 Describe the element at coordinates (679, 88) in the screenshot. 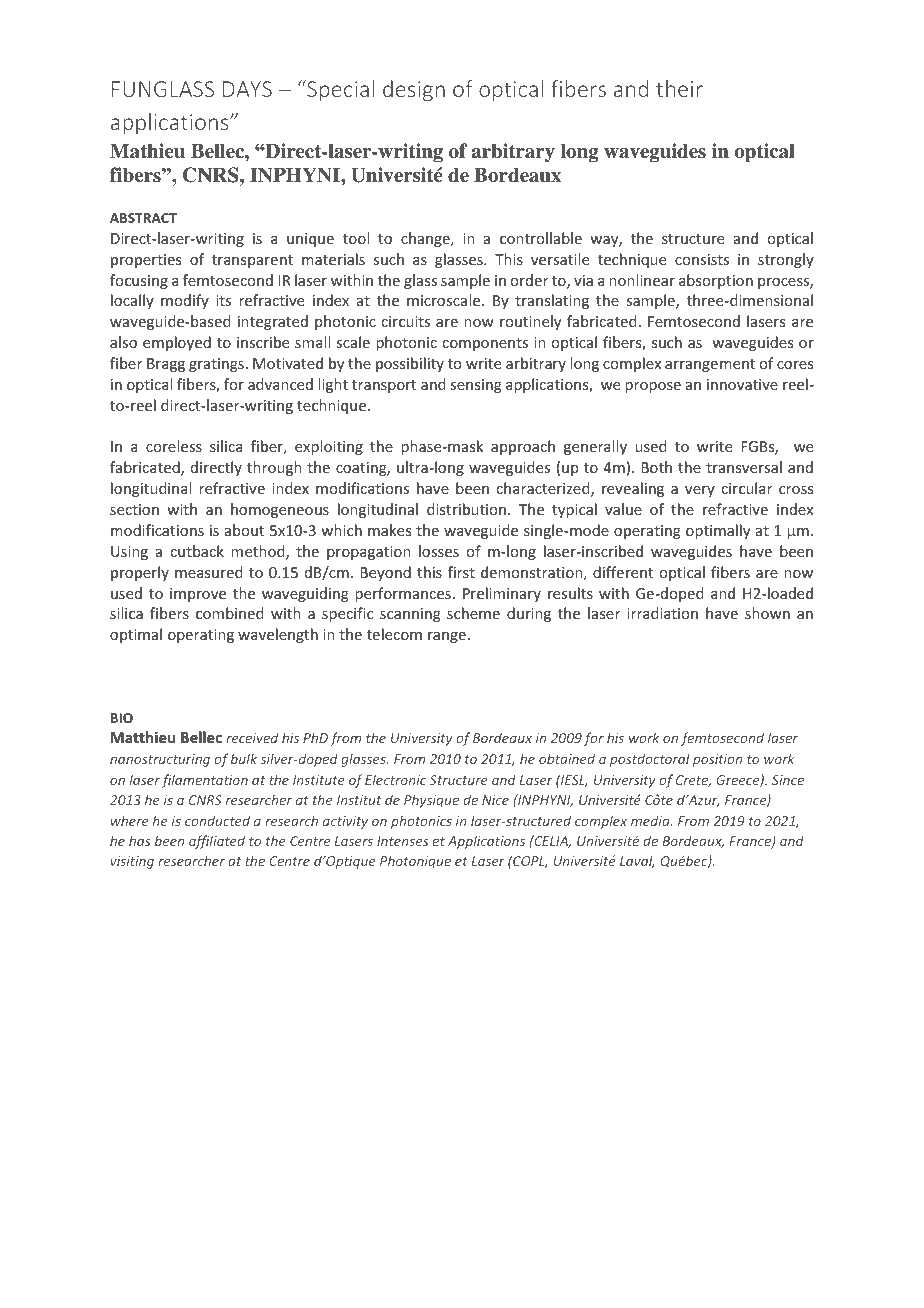

I see `their` at that location.
